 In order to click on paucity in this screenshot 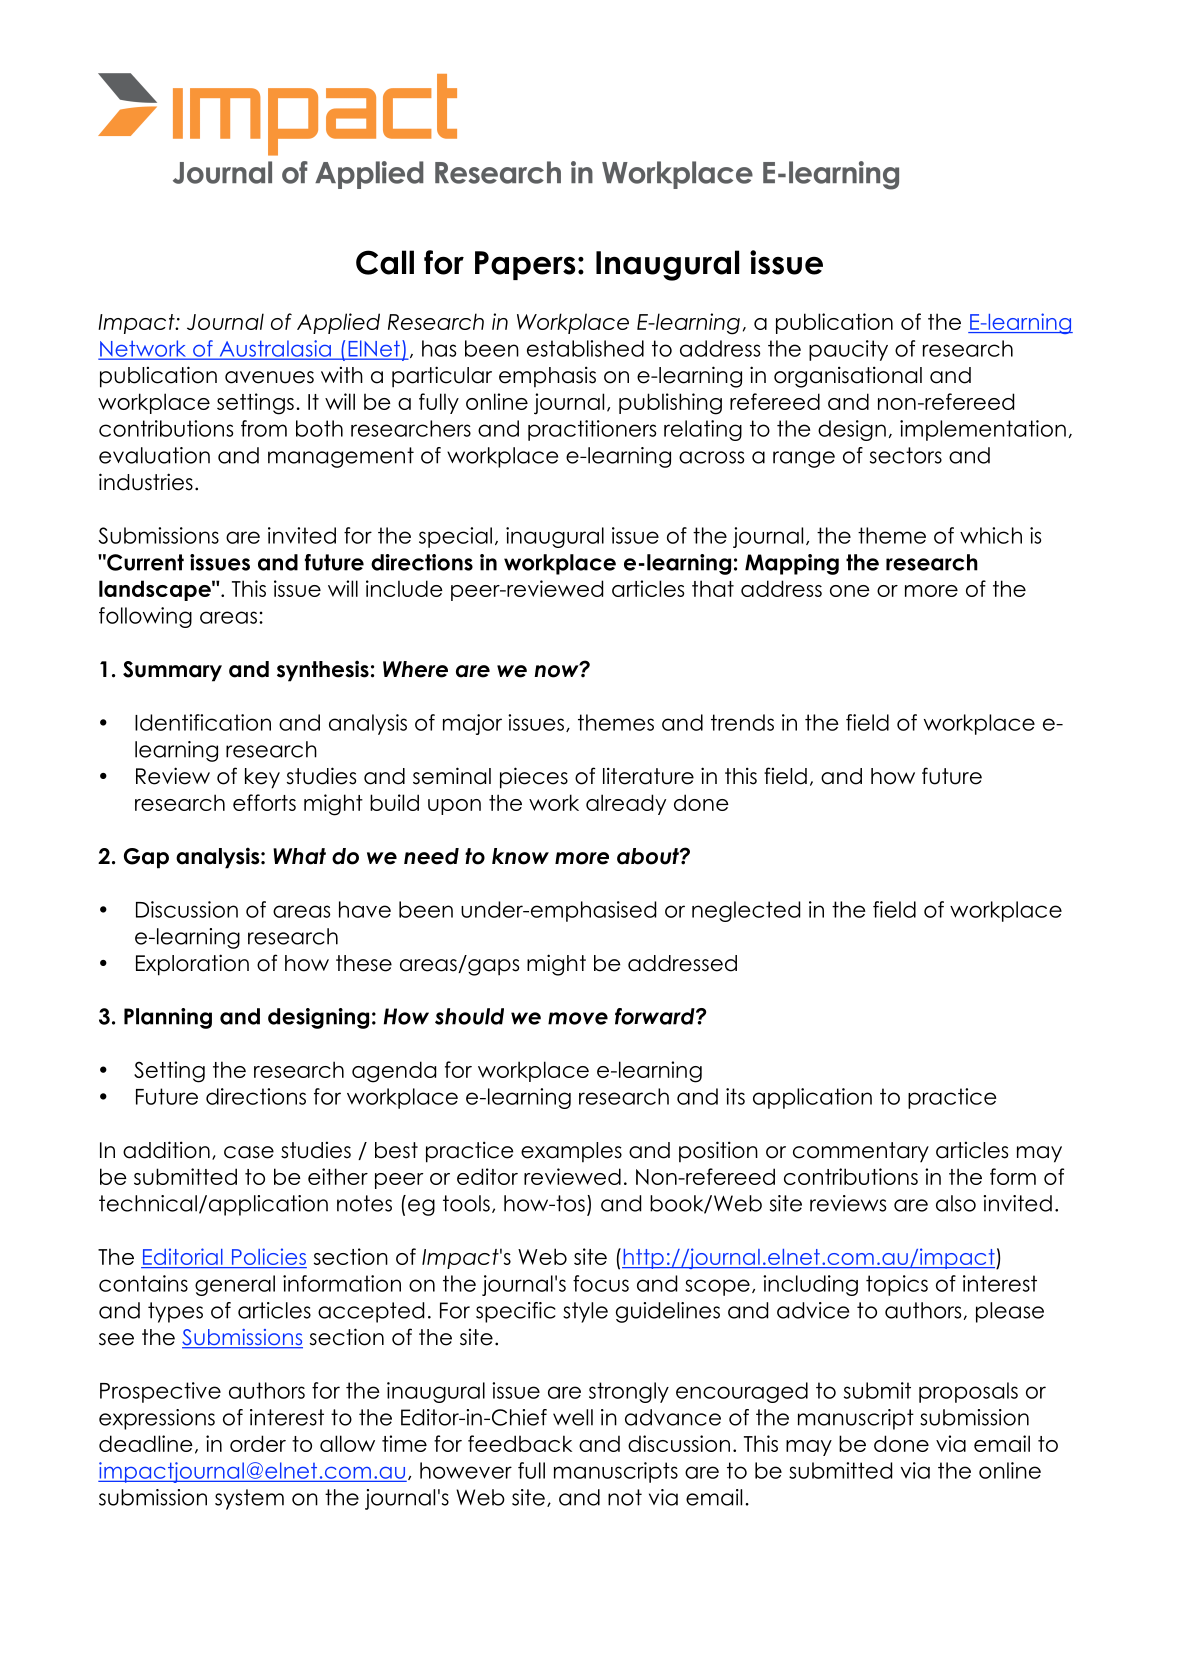, I will do `click(848, 350)`.
